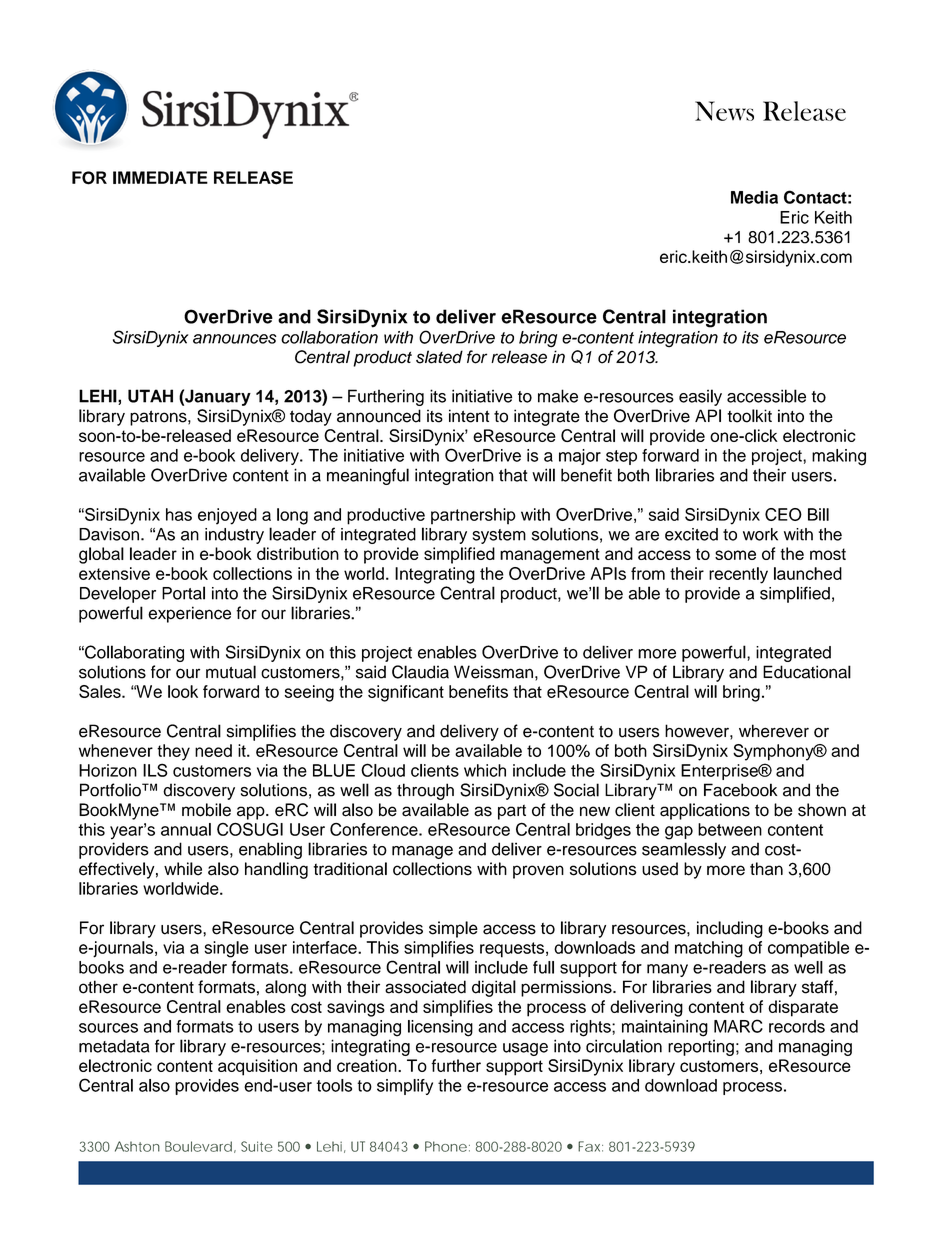 Image resolution: width=952 pixels, height=1233 pixels. Describe the element at coordinates (766, 869) in the screenshot. I see `than` at that location.
